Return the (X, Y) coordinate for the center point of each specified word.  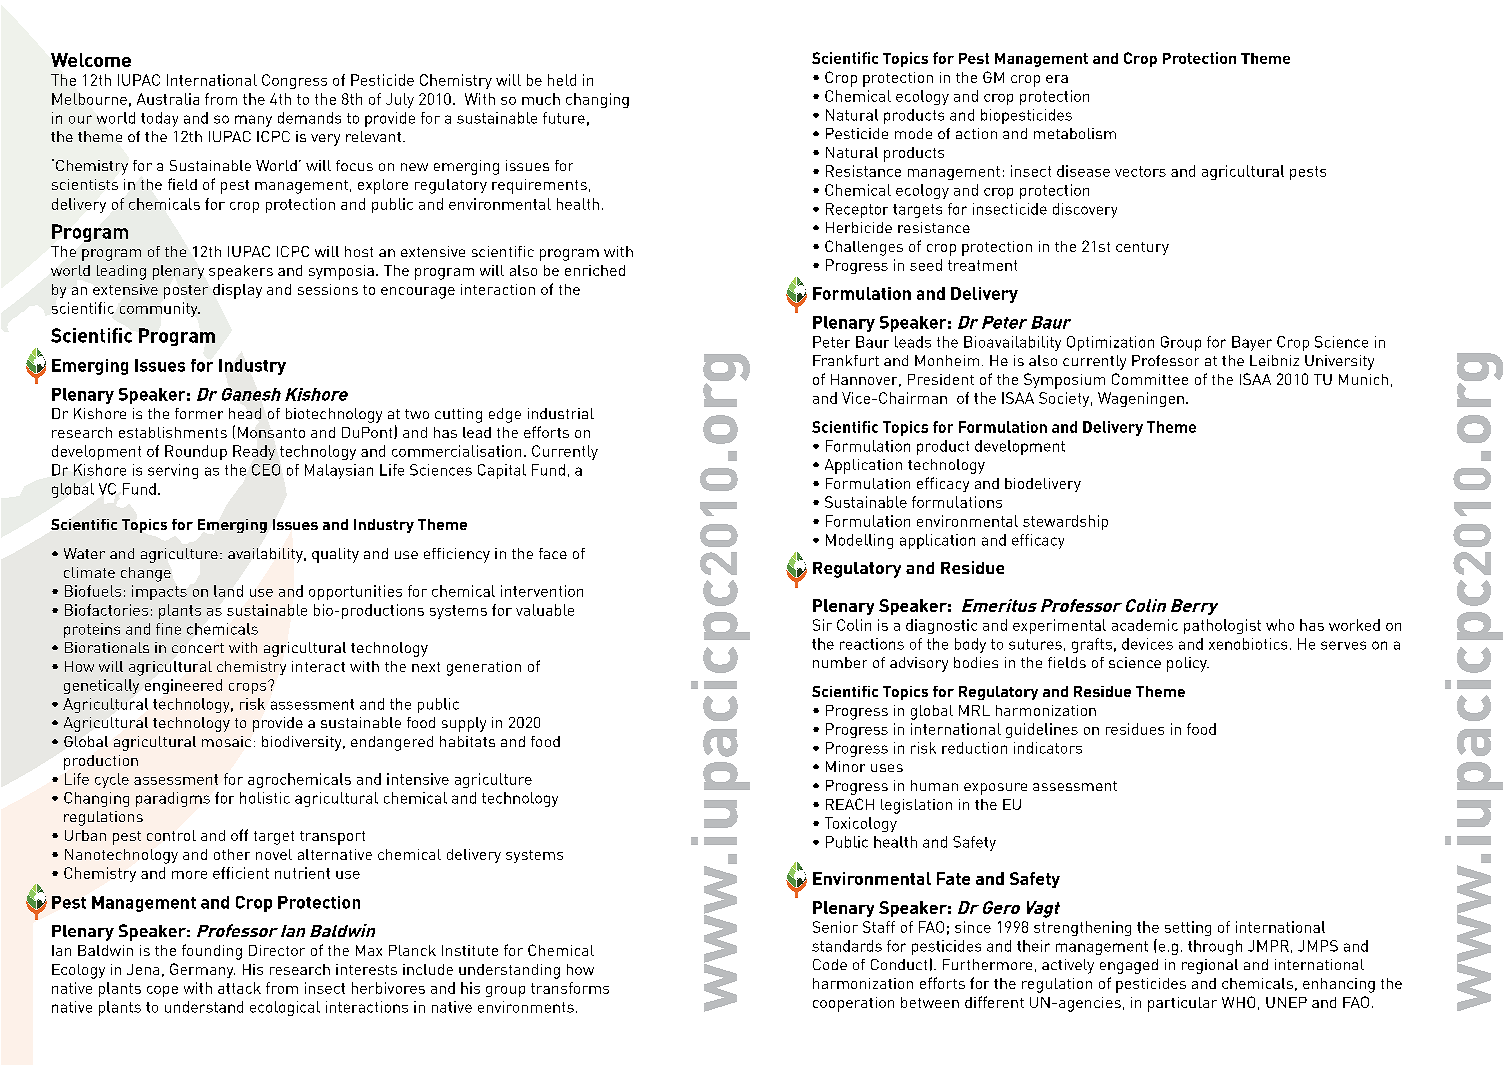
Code (830, 964)
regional (1210, 966)
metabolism (1075, 133)
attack (239, 988)
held (562, 80)
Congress (294, 81)
